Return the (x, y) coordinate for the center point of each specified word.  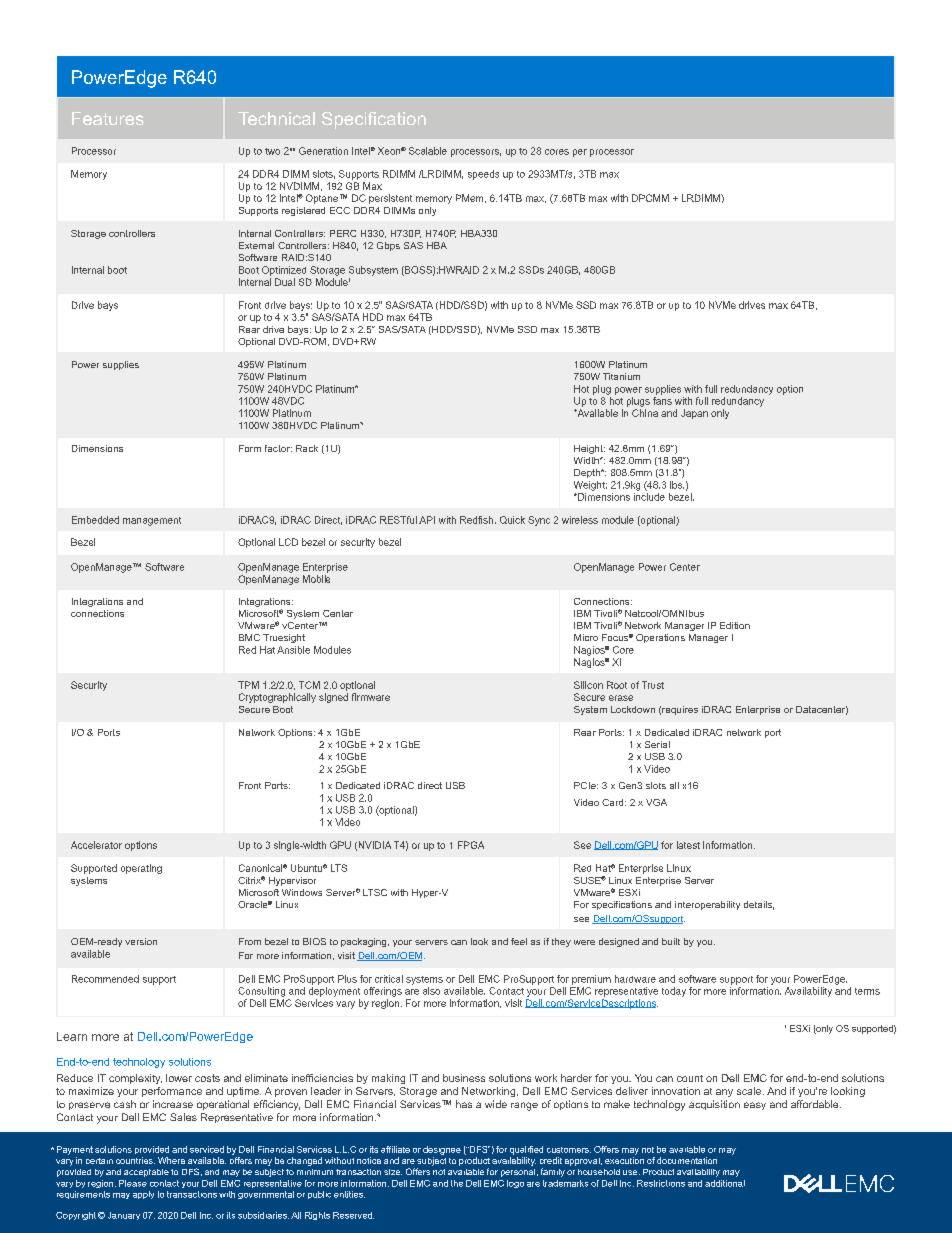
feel (519, 941)
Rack (307, 448)
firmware (371, 697)
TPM (248, 685)
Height (589, 449)
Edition (735, 625)
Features (108, 118)
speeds (483, 175)
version (141, 941)
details (759, 905)
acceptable (146, 1173)
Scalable (428, 151)
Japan (694, 414)
